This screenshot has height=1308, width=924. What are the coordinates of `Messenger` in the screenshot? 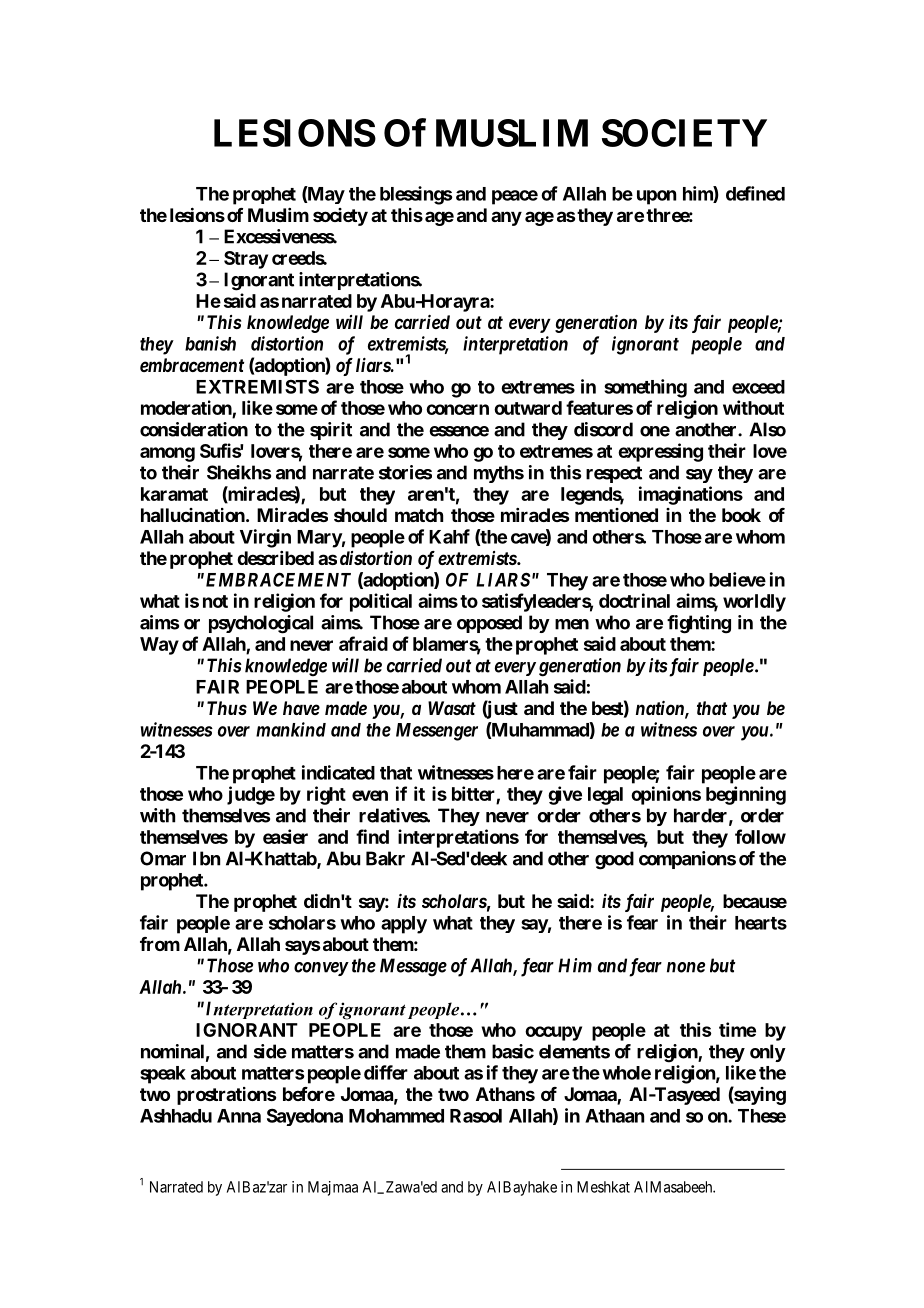 It's located at (437, 732).
